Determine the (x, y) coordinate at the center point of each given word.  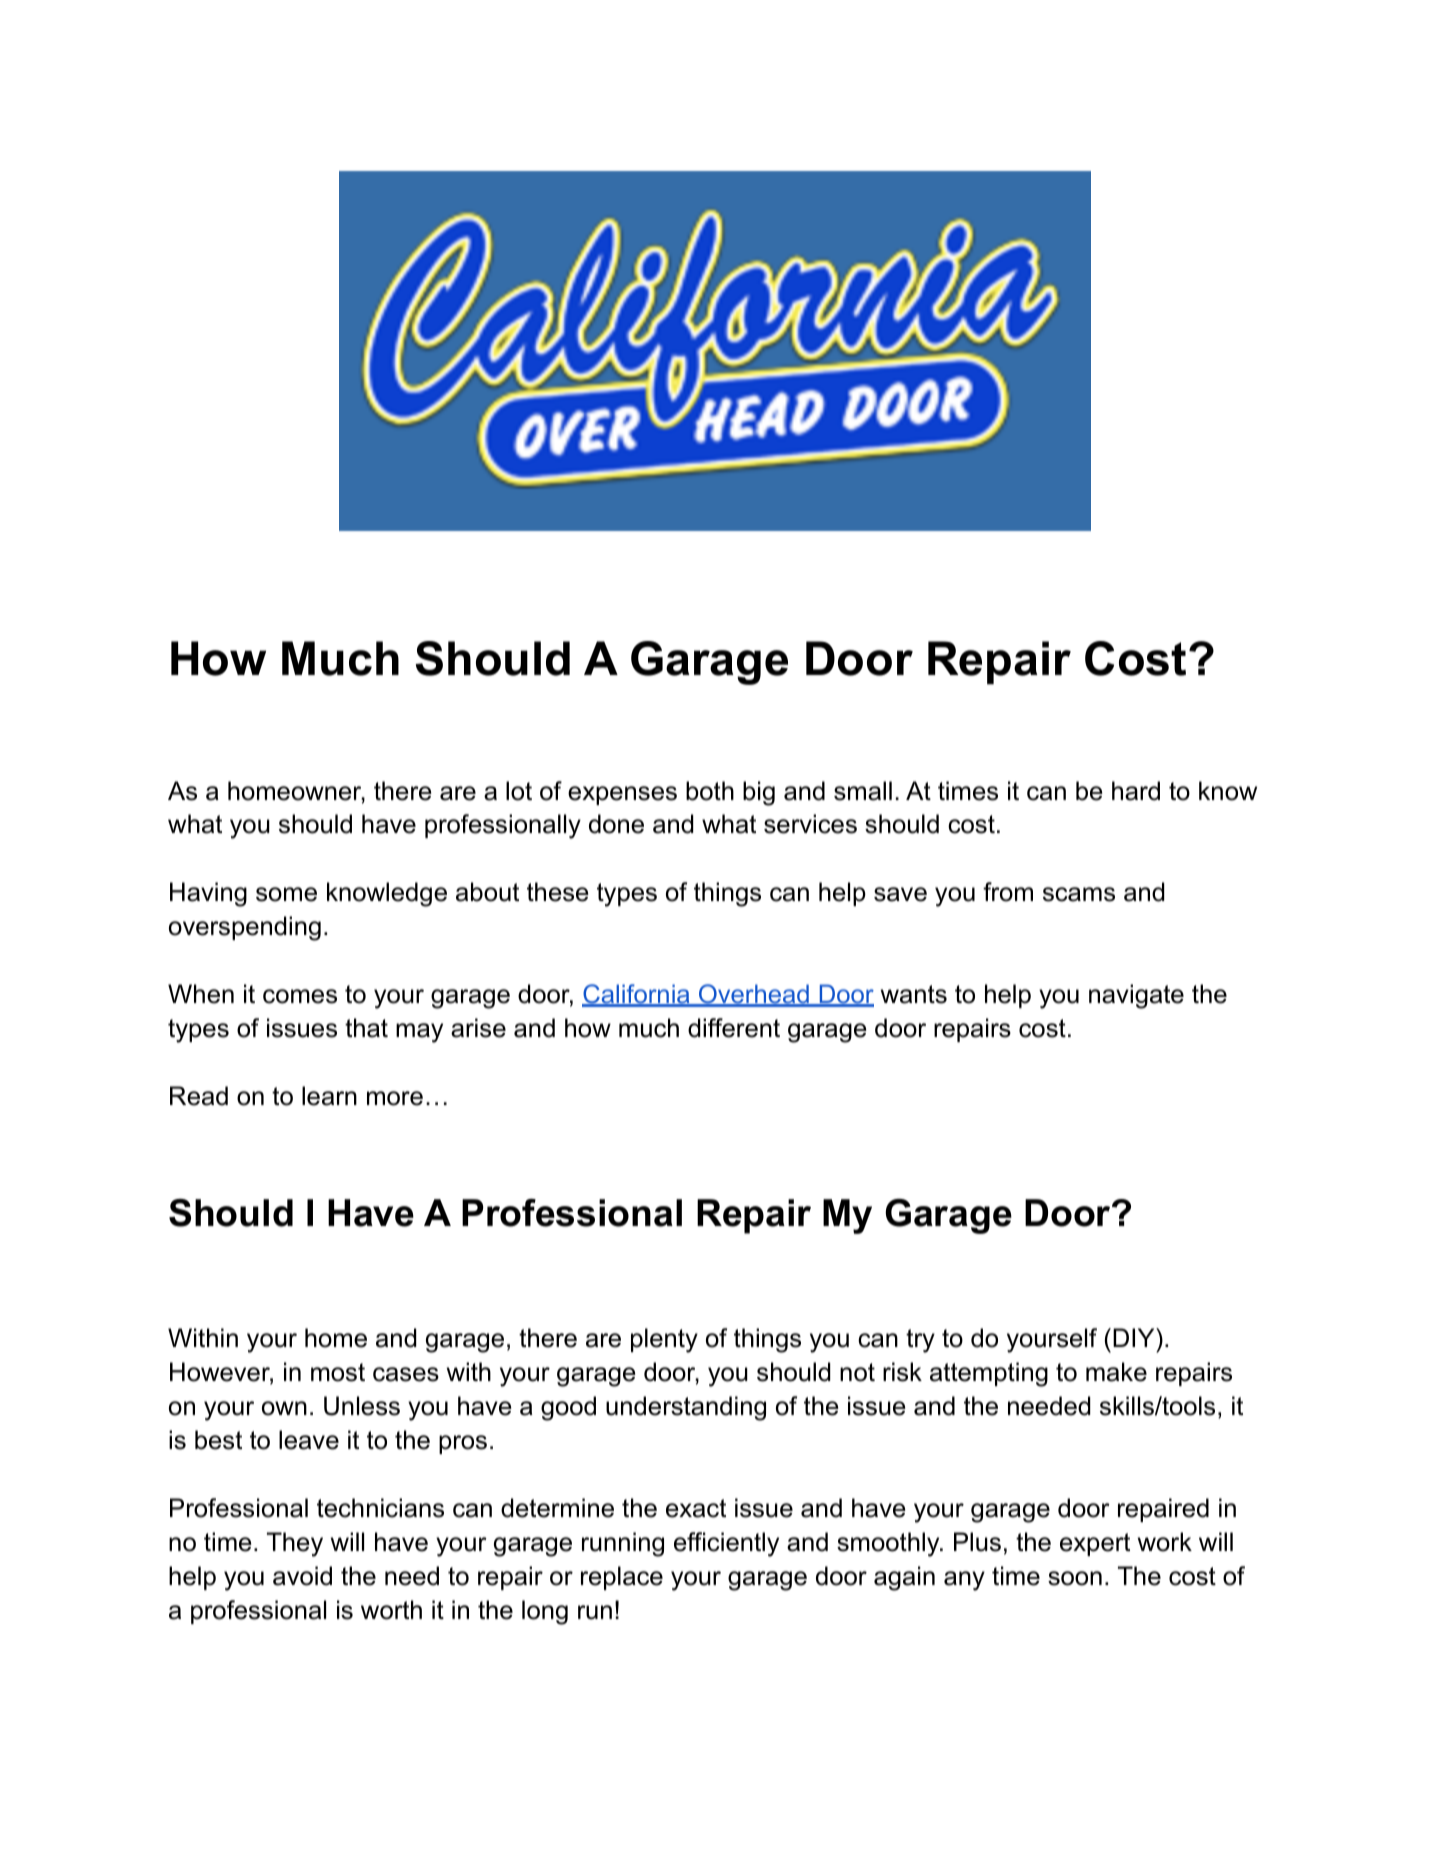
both (710, 791)
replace (622, 1578)
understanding (686, 1408)
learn (329, 1096)
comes (300, 996)
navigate (1136, 996)
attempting (989, 1374)
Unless (362, 1406)
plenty (664, 1340)
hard (1136, 791)
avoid (302, 1576)
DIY (1135, 1337)
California (637, 995)
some (286, 894)
